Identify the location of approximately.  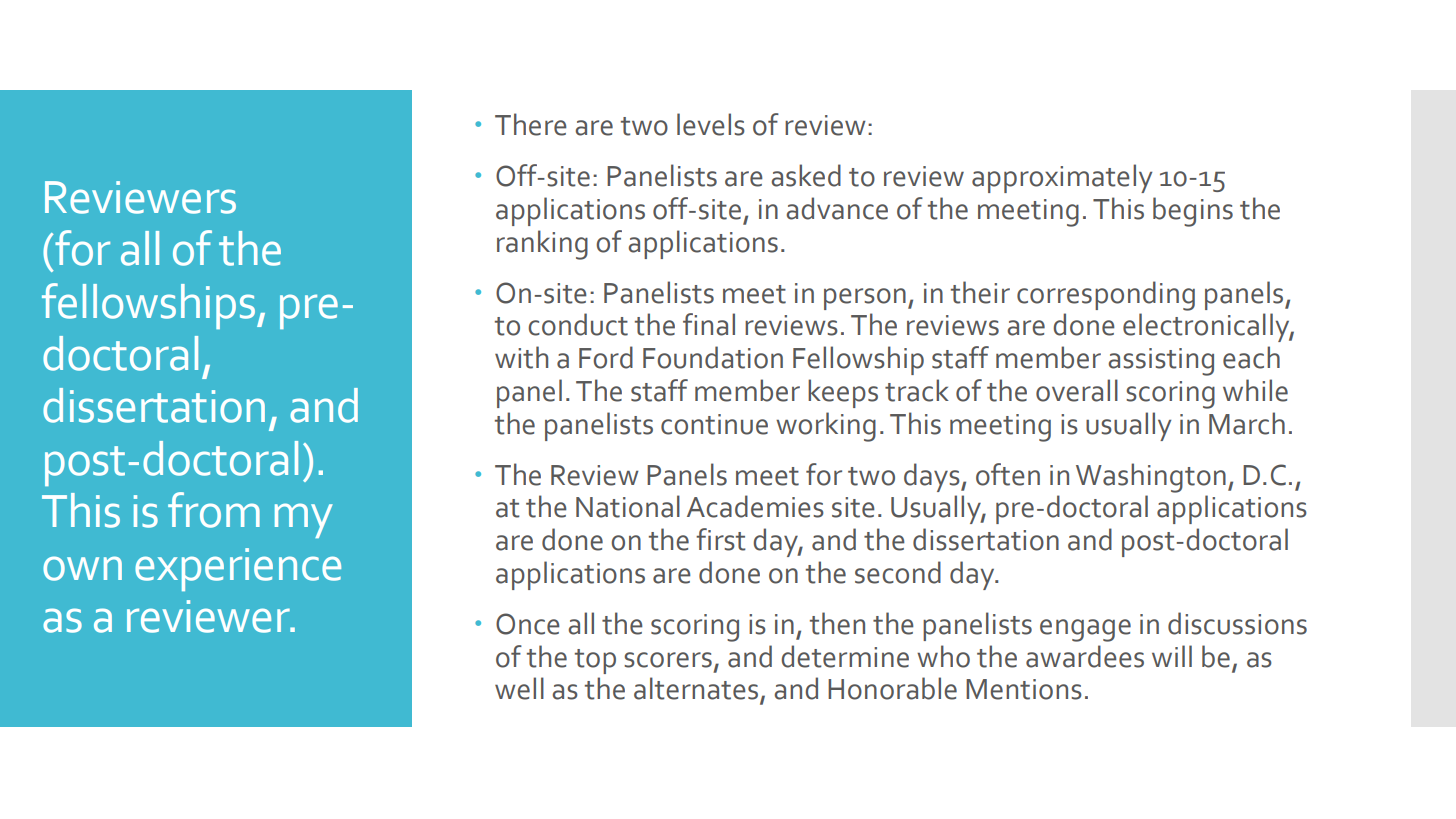
(1062, 178).
